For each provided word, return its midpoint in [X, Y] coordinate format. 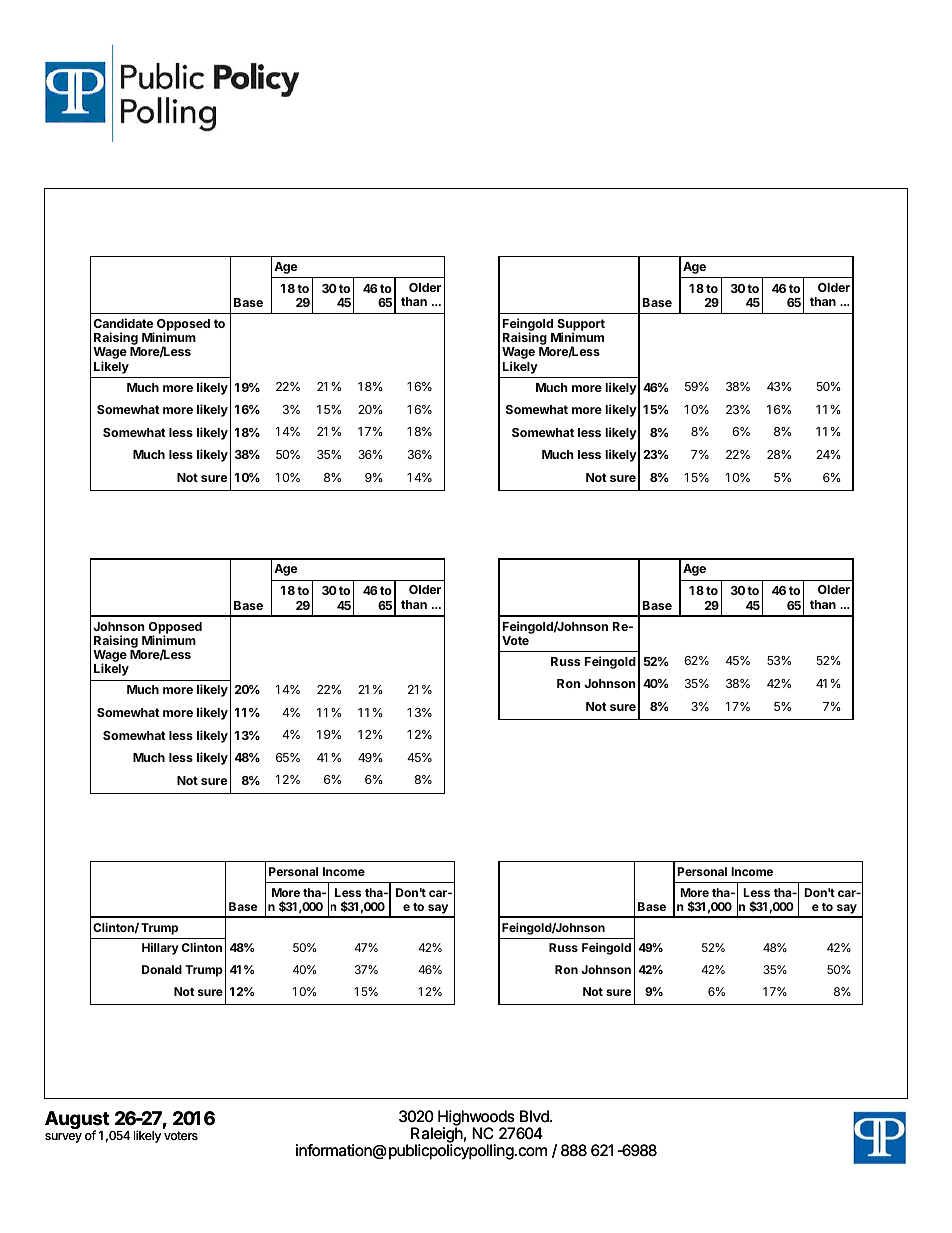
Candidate [123, 323]
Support [581, 326]
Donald [162, 969]
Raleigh [437, 1136]
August [78, 1121]
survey [63, 1138]
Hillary [160, 949]
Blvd [535, 1116]
